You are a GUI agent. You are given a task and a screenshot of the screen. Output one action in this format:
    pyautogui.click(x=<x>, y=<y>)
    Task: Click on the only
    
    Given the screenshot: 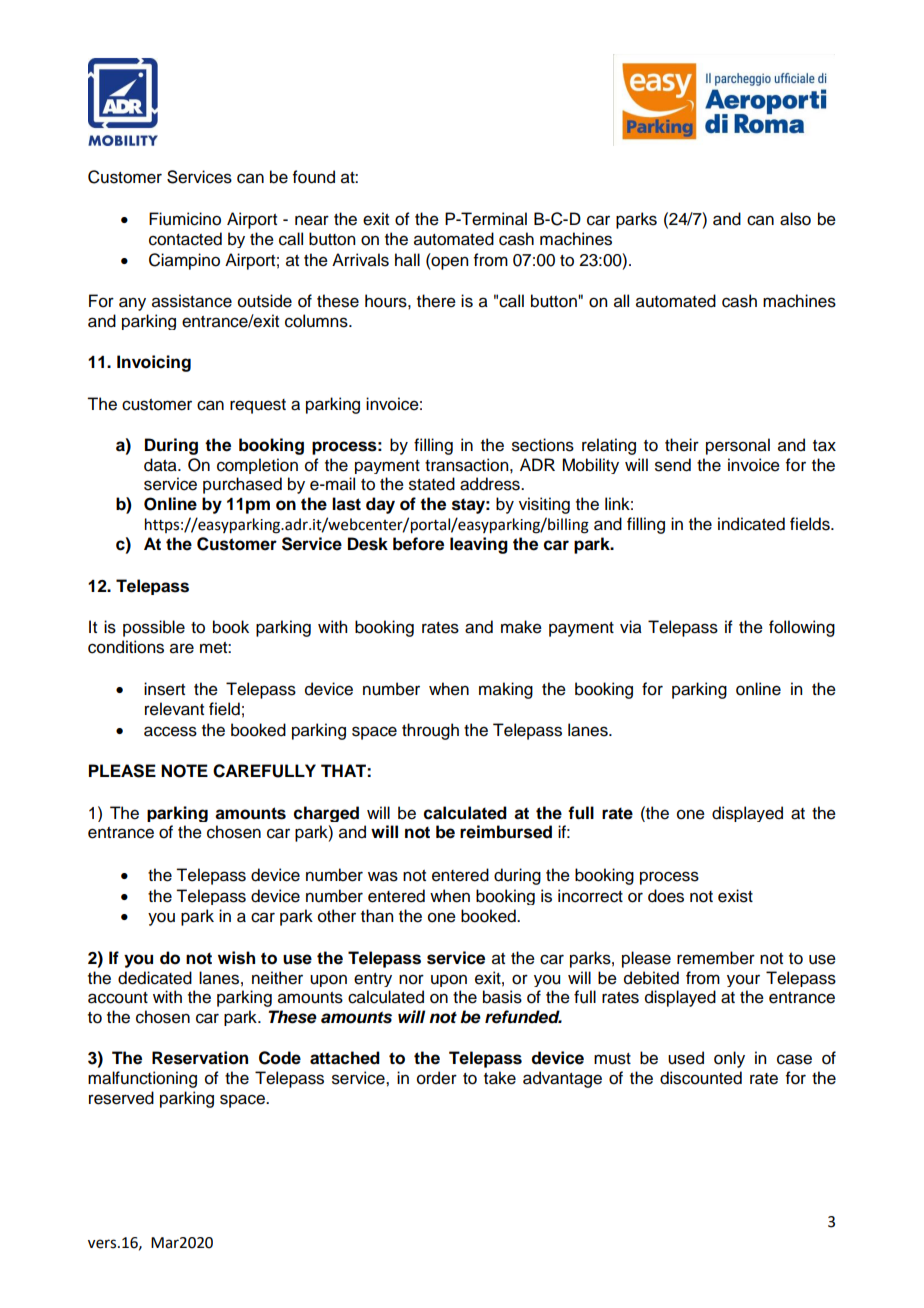 What is the action you would take?
    pyautogui.click(x=729, y=1059)
